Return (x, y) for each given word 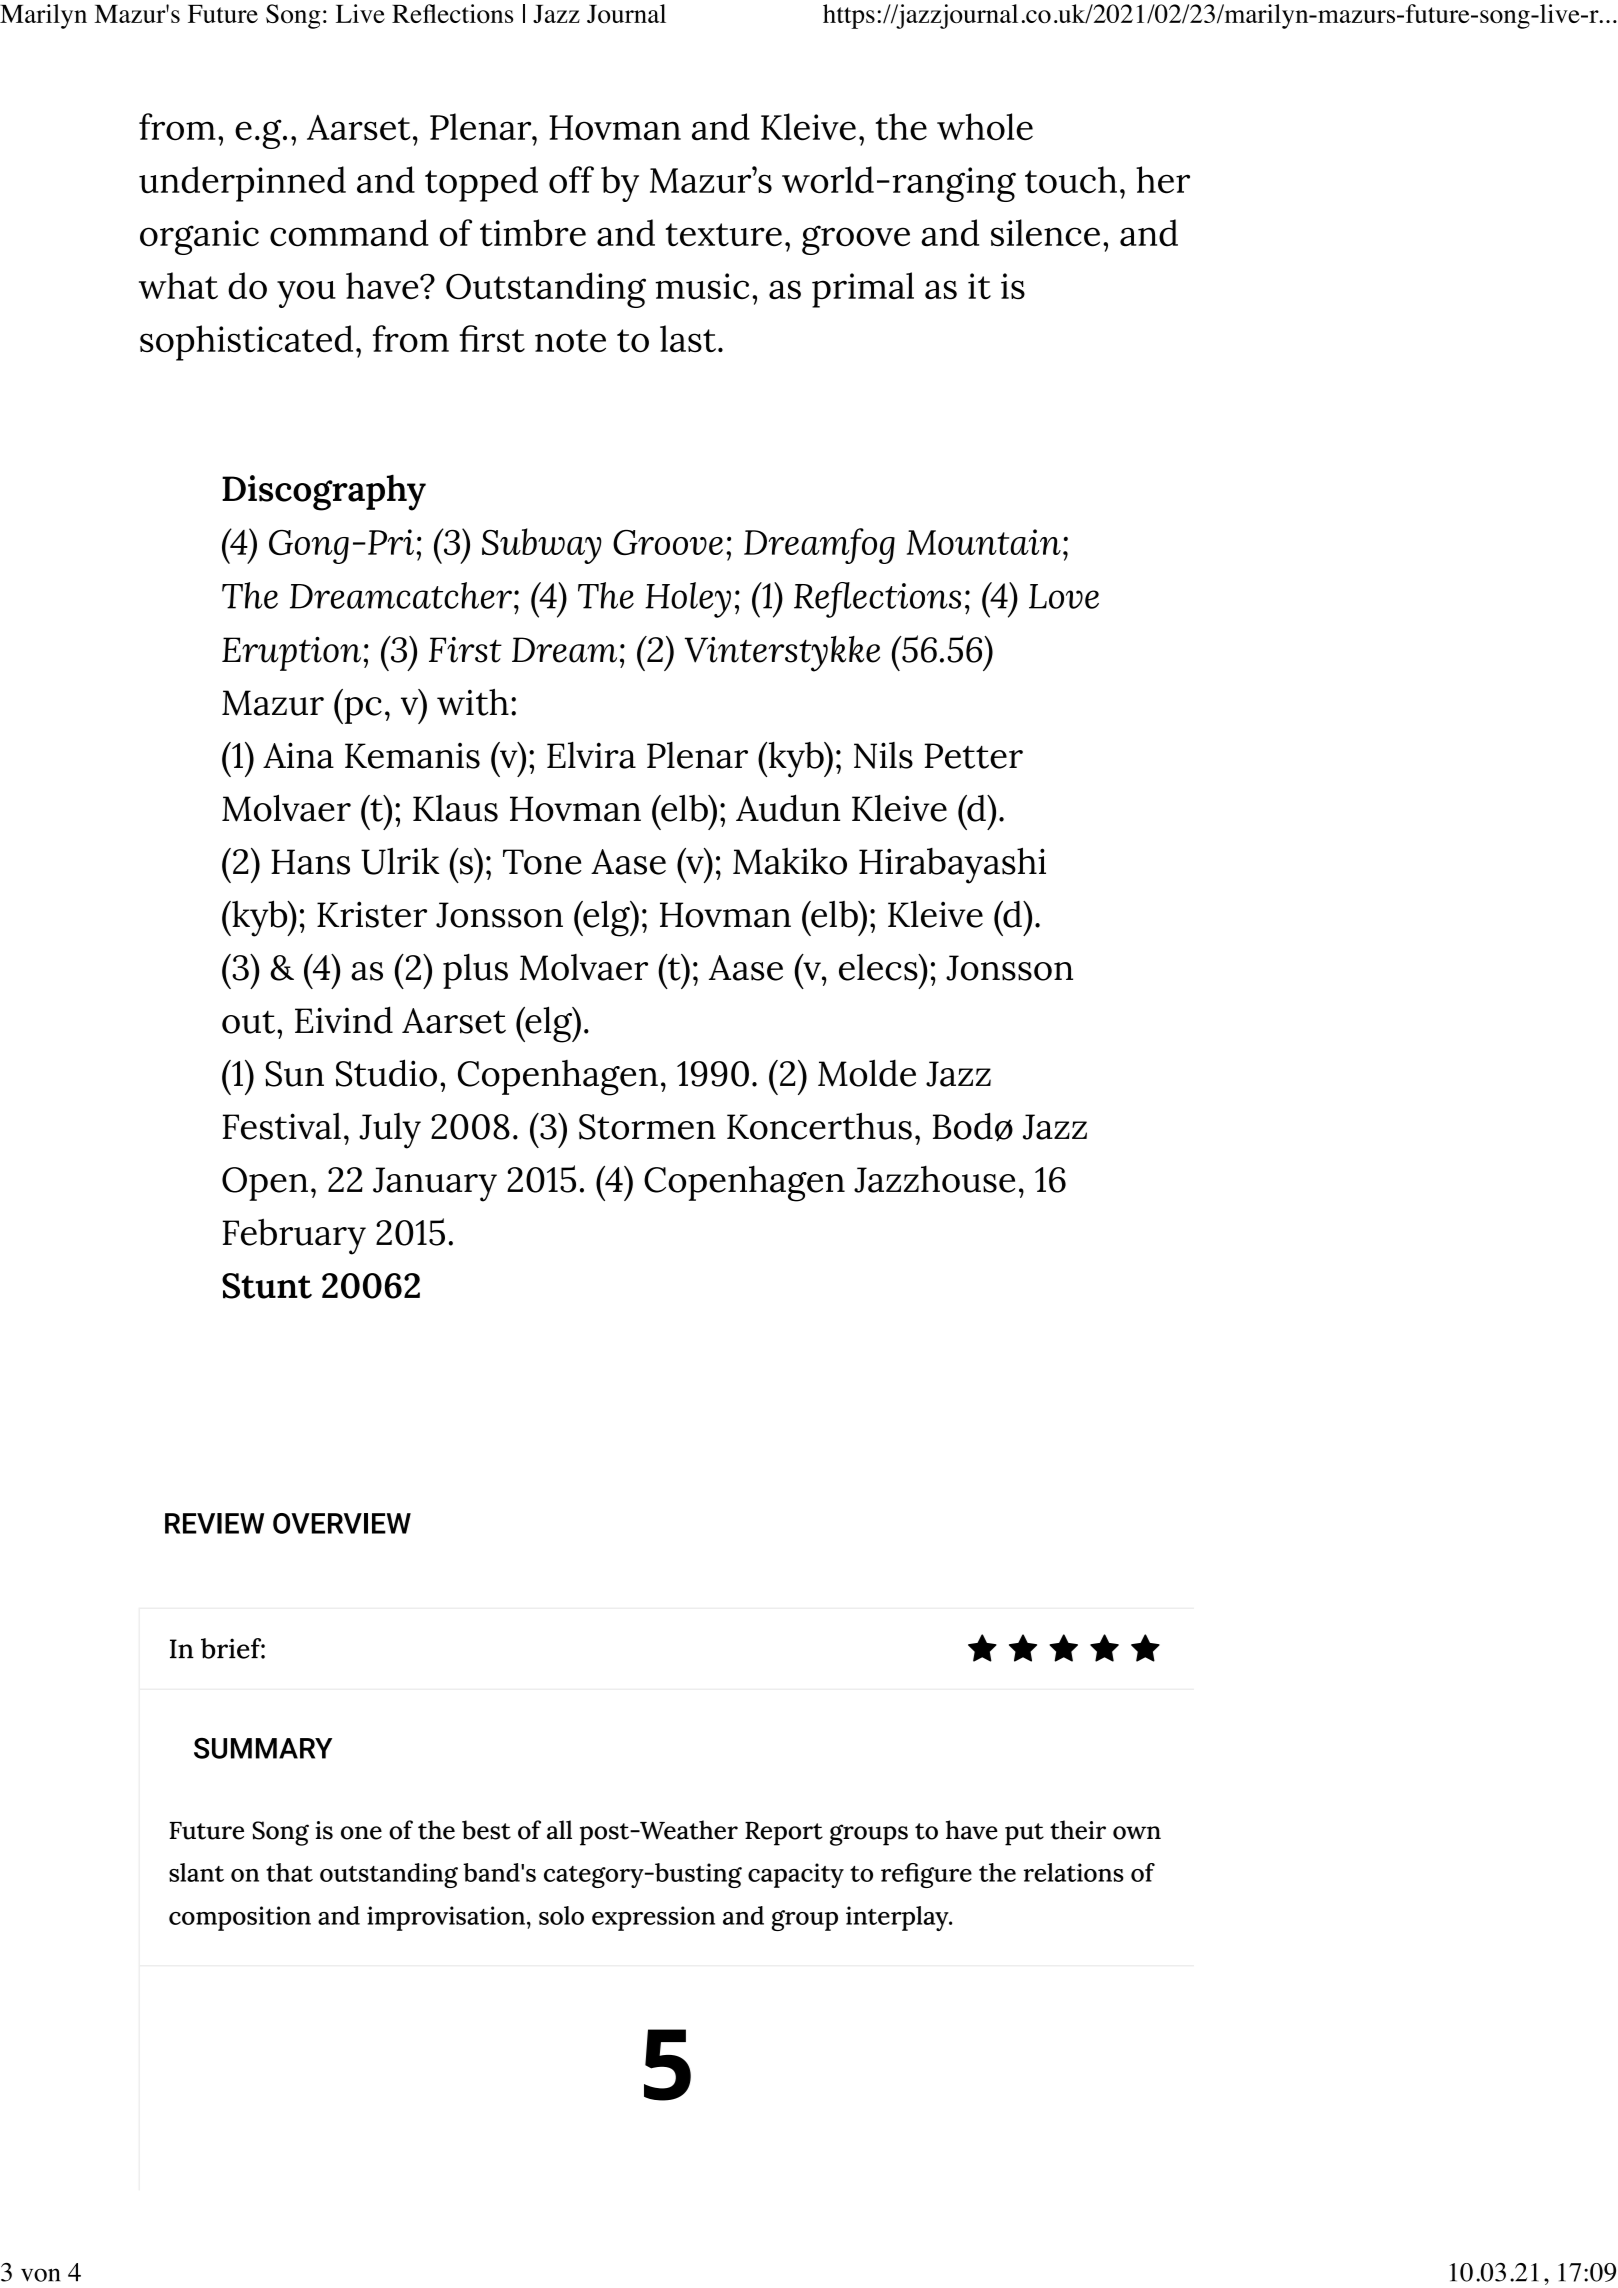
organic (199, 237)
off (571, 180)
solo (561, 1915)
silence (1045, 233)
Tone (542, 862)
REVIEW (214, 1523)
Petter (974, 756)
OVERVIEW (342, 1523)
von (40, 2275)
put (1024, 1834)
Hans (310, 862)
